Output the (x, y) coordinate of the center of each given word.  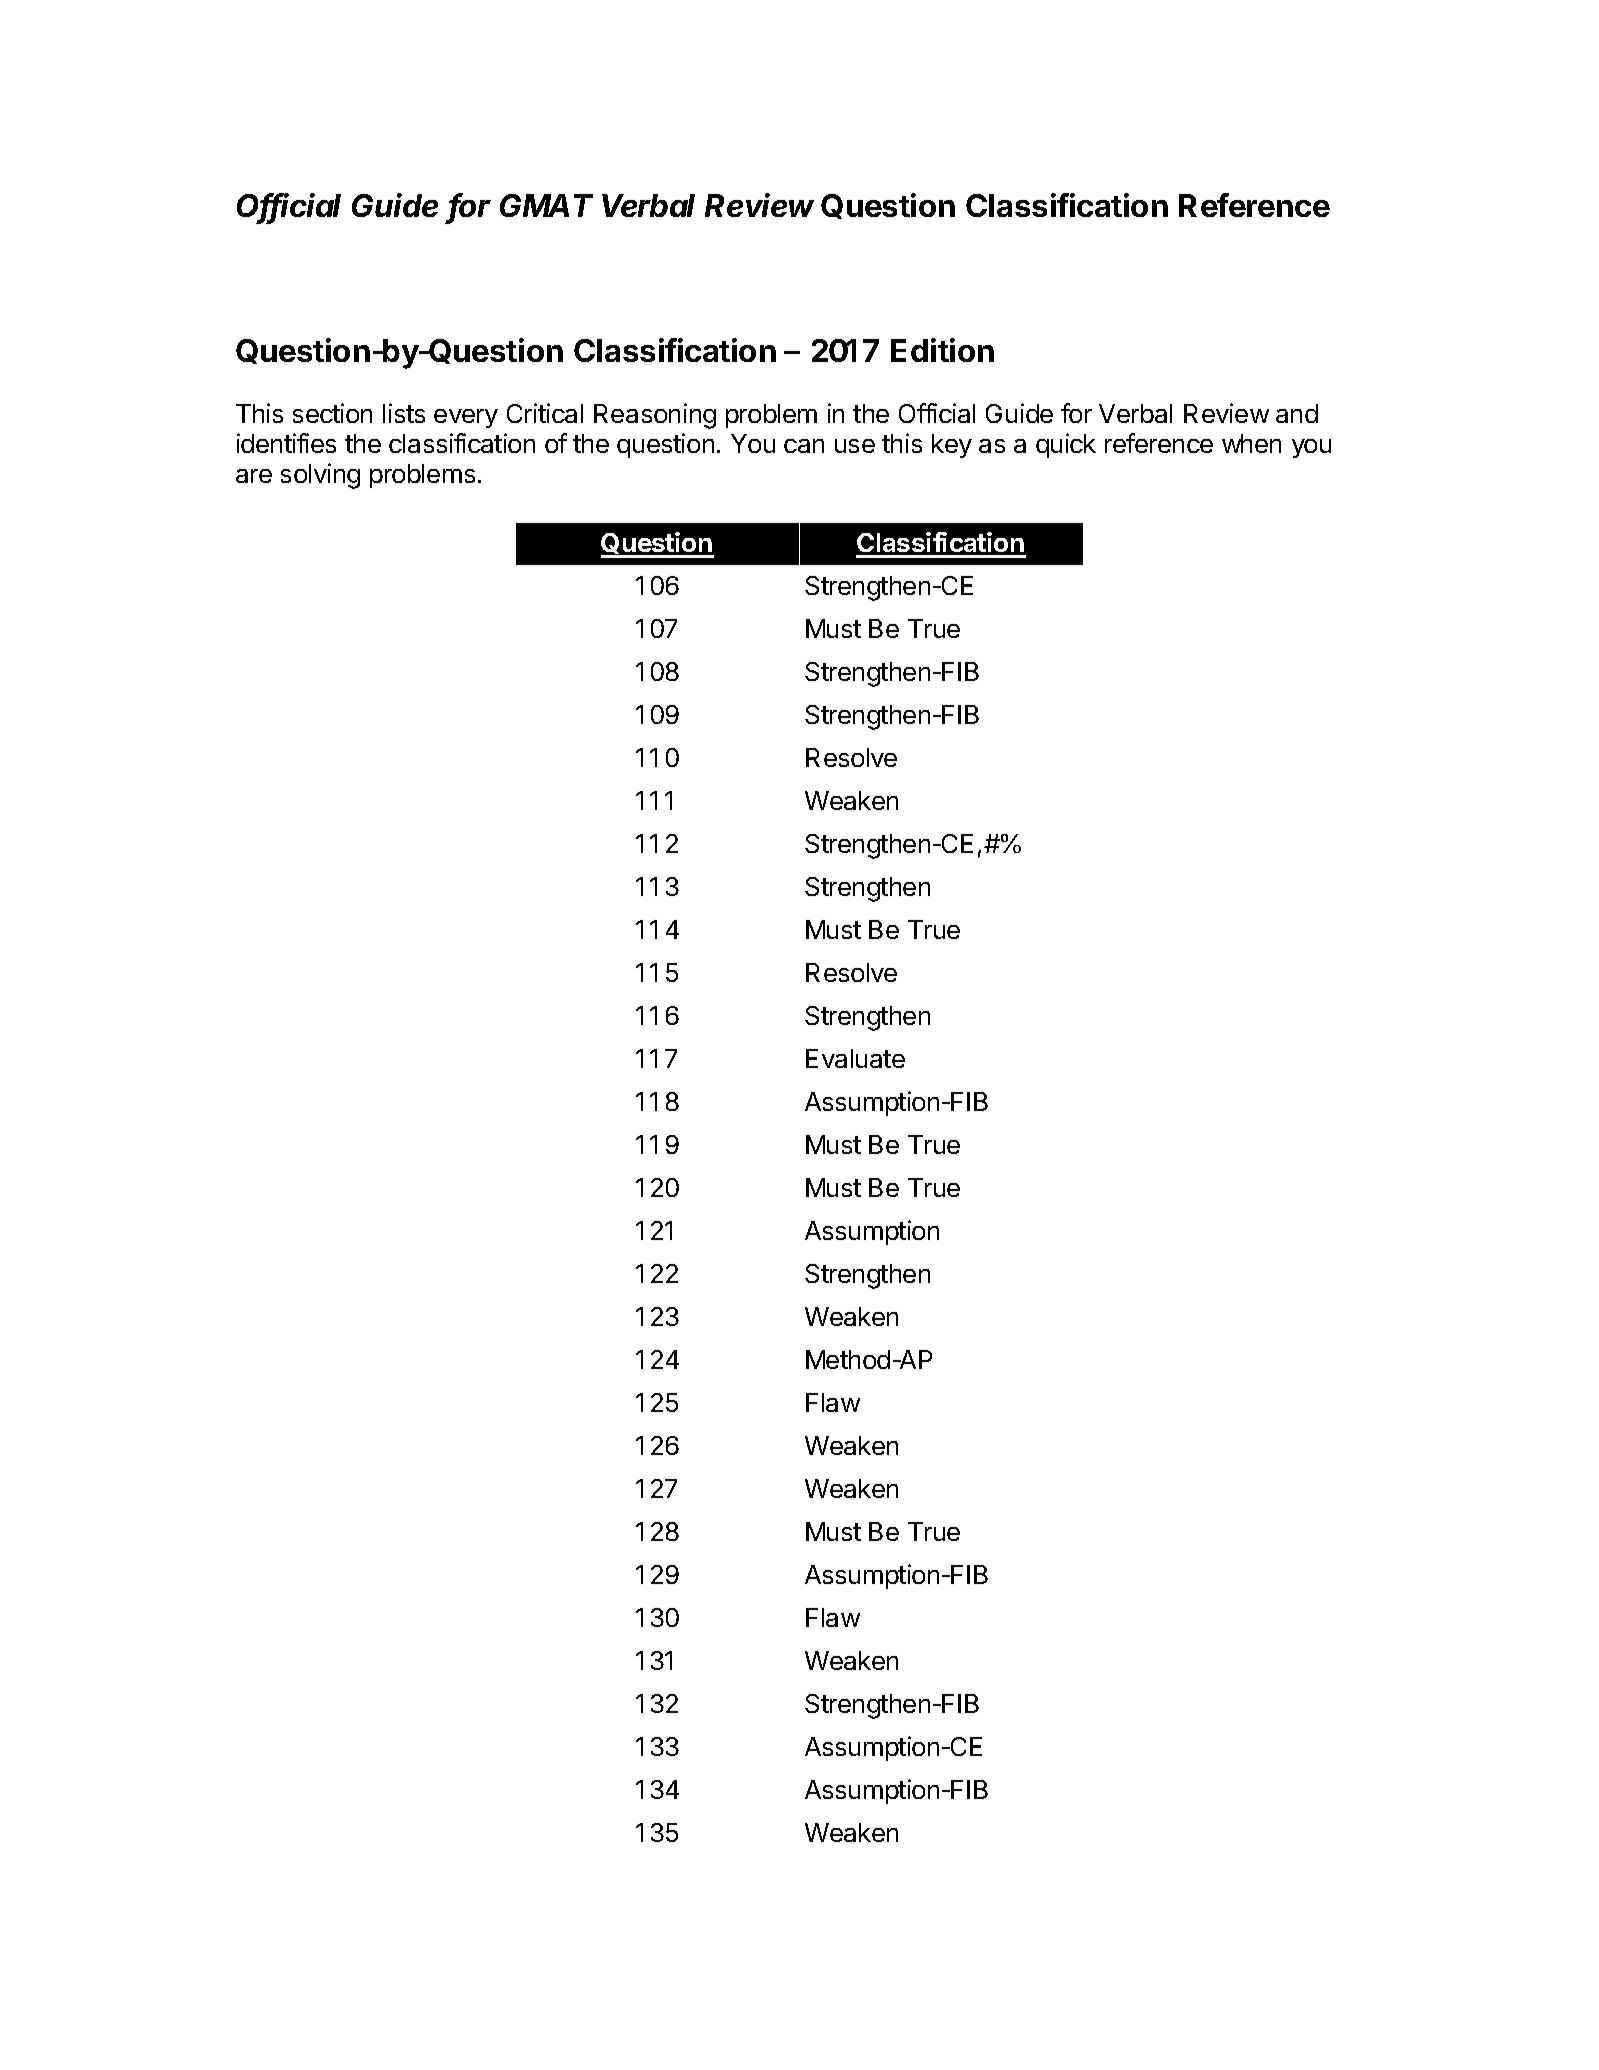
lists (404, 413)
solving (320, 476)
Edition (942, 350)
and (1297, 413)
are (254, 476)
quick (1066, 445)
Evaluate (855, 1058)
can (804, 446)
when (1251, 443)
